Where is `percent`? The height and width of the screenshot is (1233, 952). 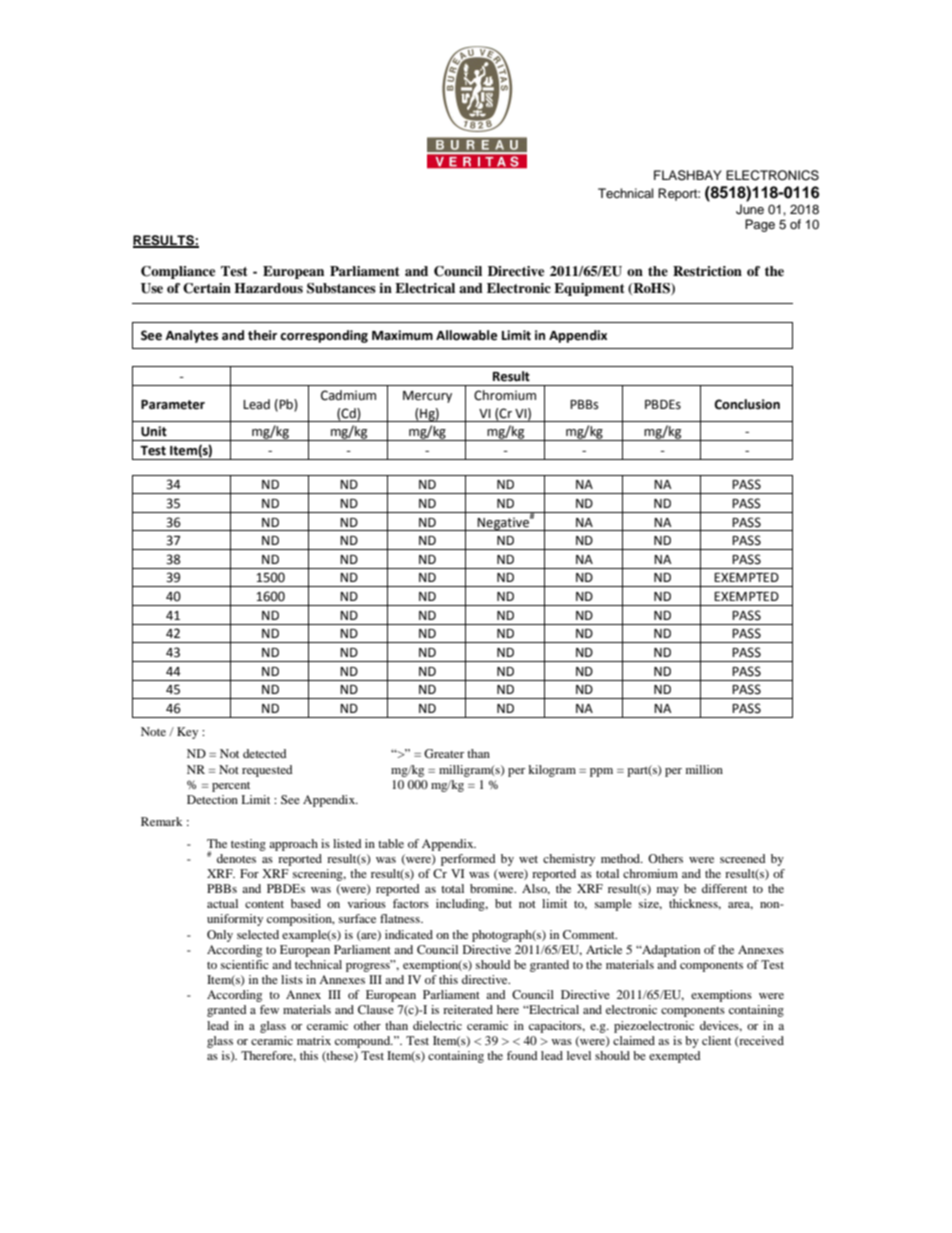
percent is located at coordinates (231, 786).
